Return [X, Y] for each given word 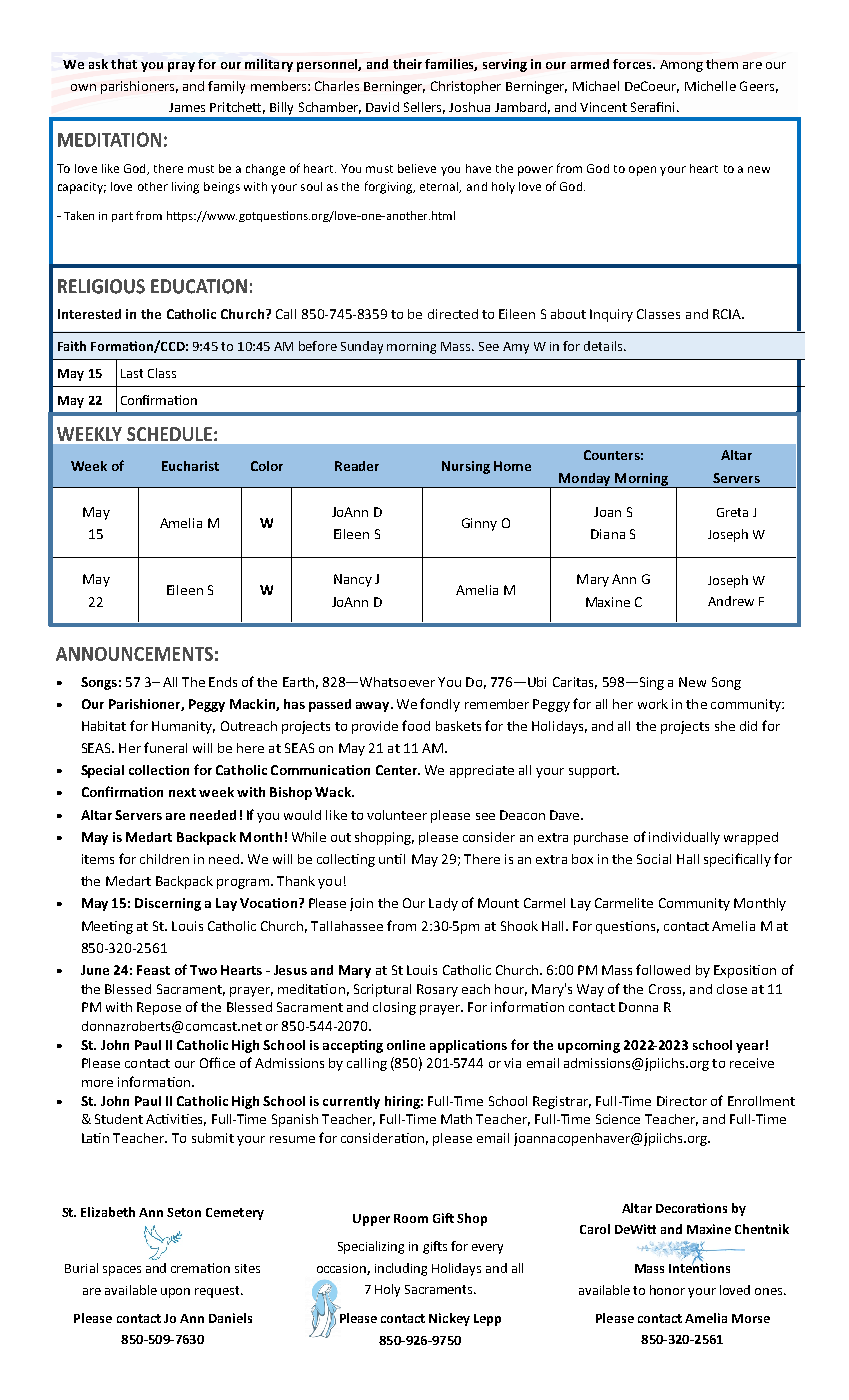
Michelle [710, 86]
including [401, 1269]
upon [175, 1293]
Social [654, 859]
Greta [732, 512]
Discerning [168, 904]
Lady [443, 904]
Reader [357, 466]
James [187, 107]
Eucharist [190, 466]
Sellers [424, 108]
